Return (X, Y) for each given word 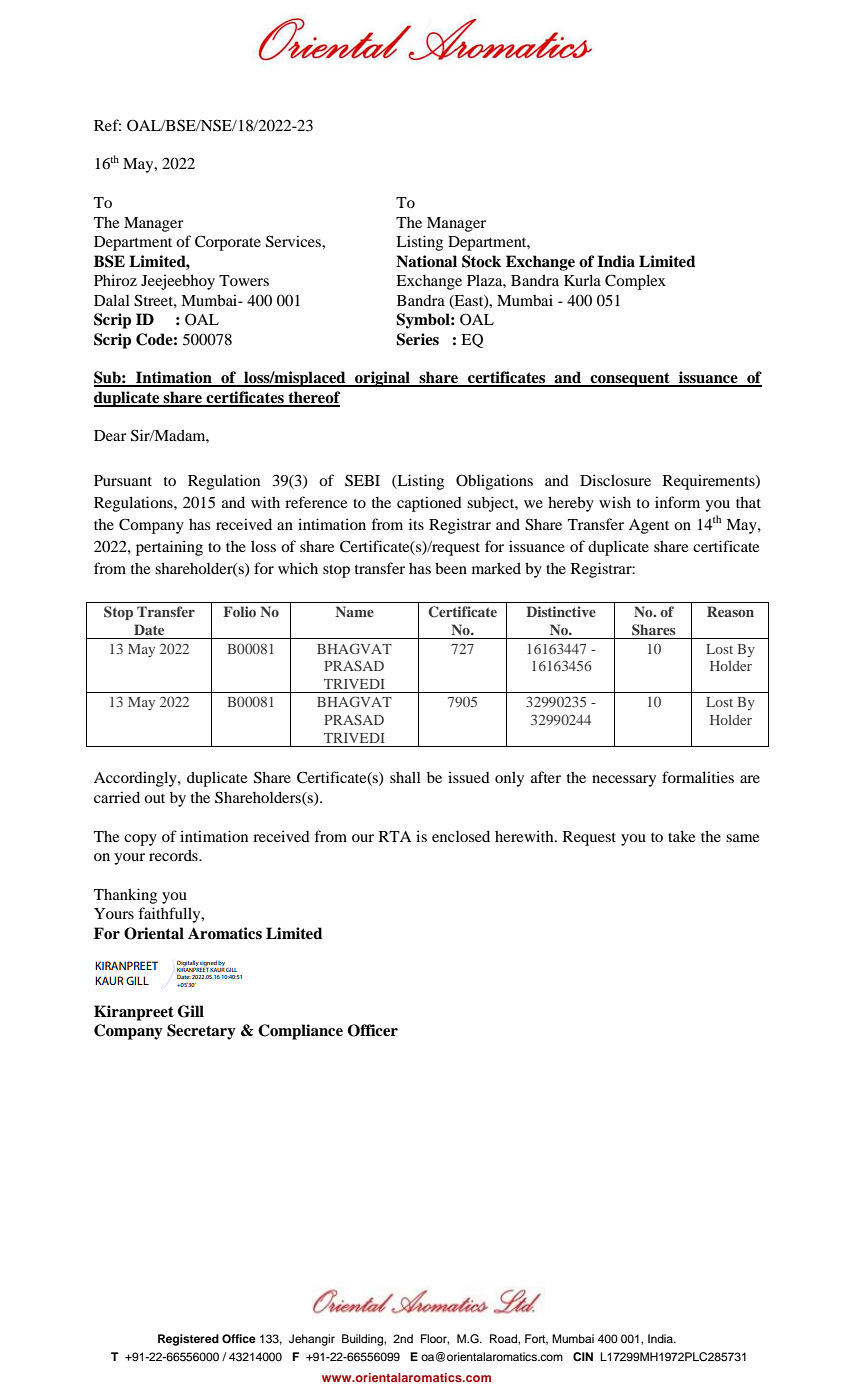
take (681, 836)
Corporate (228, 243)
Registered (188, 1340)
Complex (635, 282)
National (426, 261)
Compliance (300, 1032)
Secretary (201, 1032)
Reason (730, 611)
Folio (239, 611)
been (451, 568)
